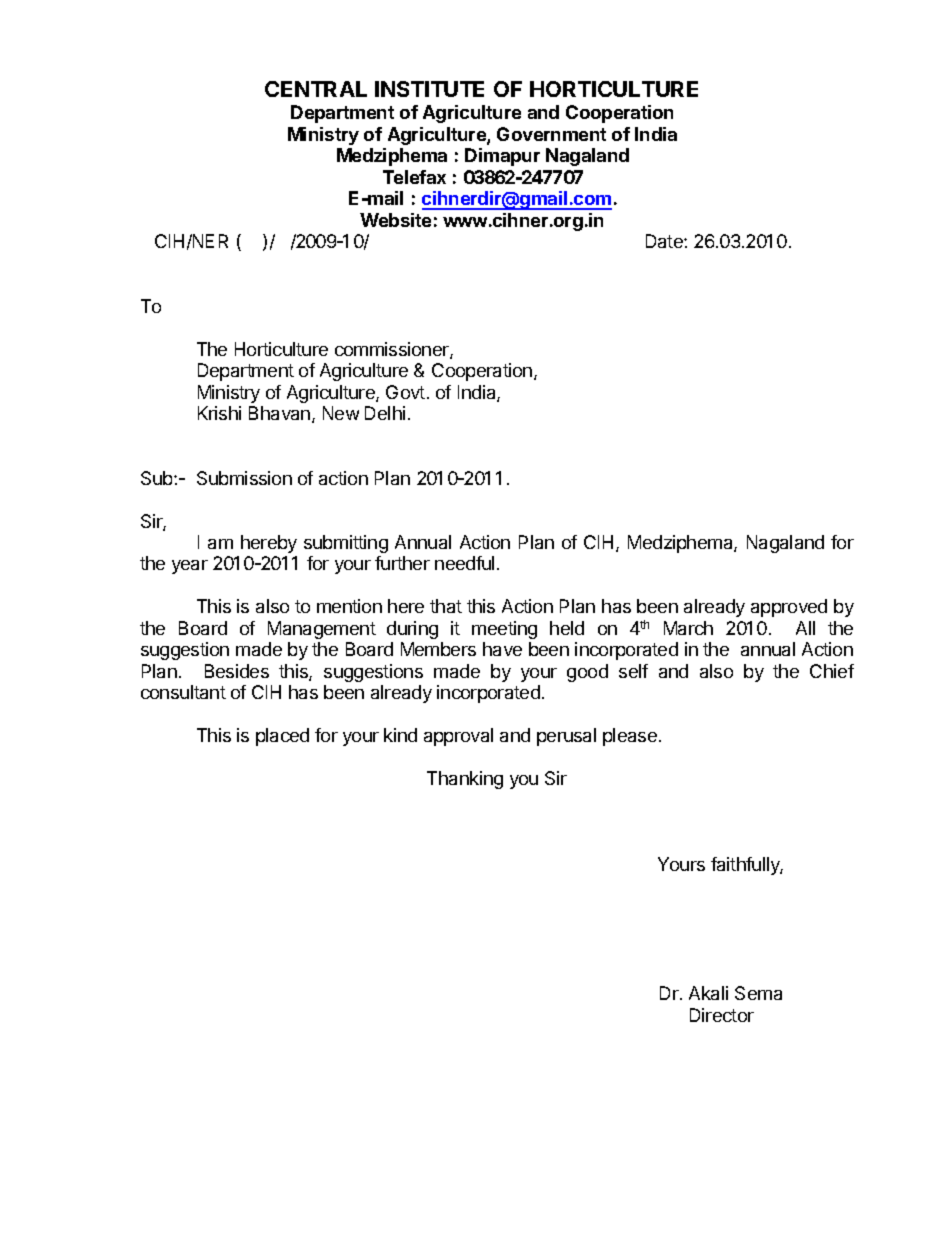 The height and width of the image is (1233, 952). What do you see at coordinates (665, 241) in the image?
I see `Date` at bounding box center [665, 241].
